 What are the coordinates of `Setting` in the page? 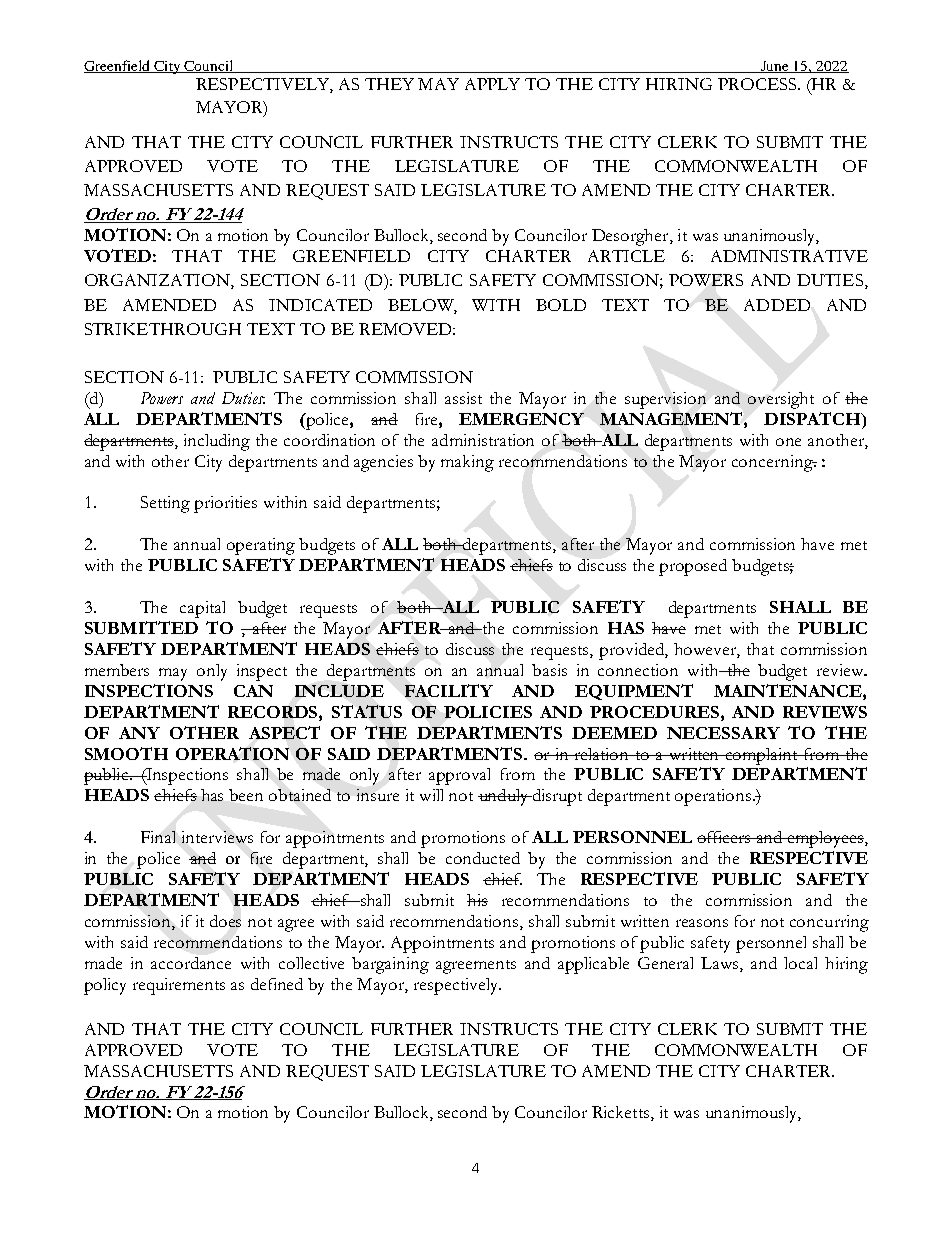 It's located at (165, 504).
